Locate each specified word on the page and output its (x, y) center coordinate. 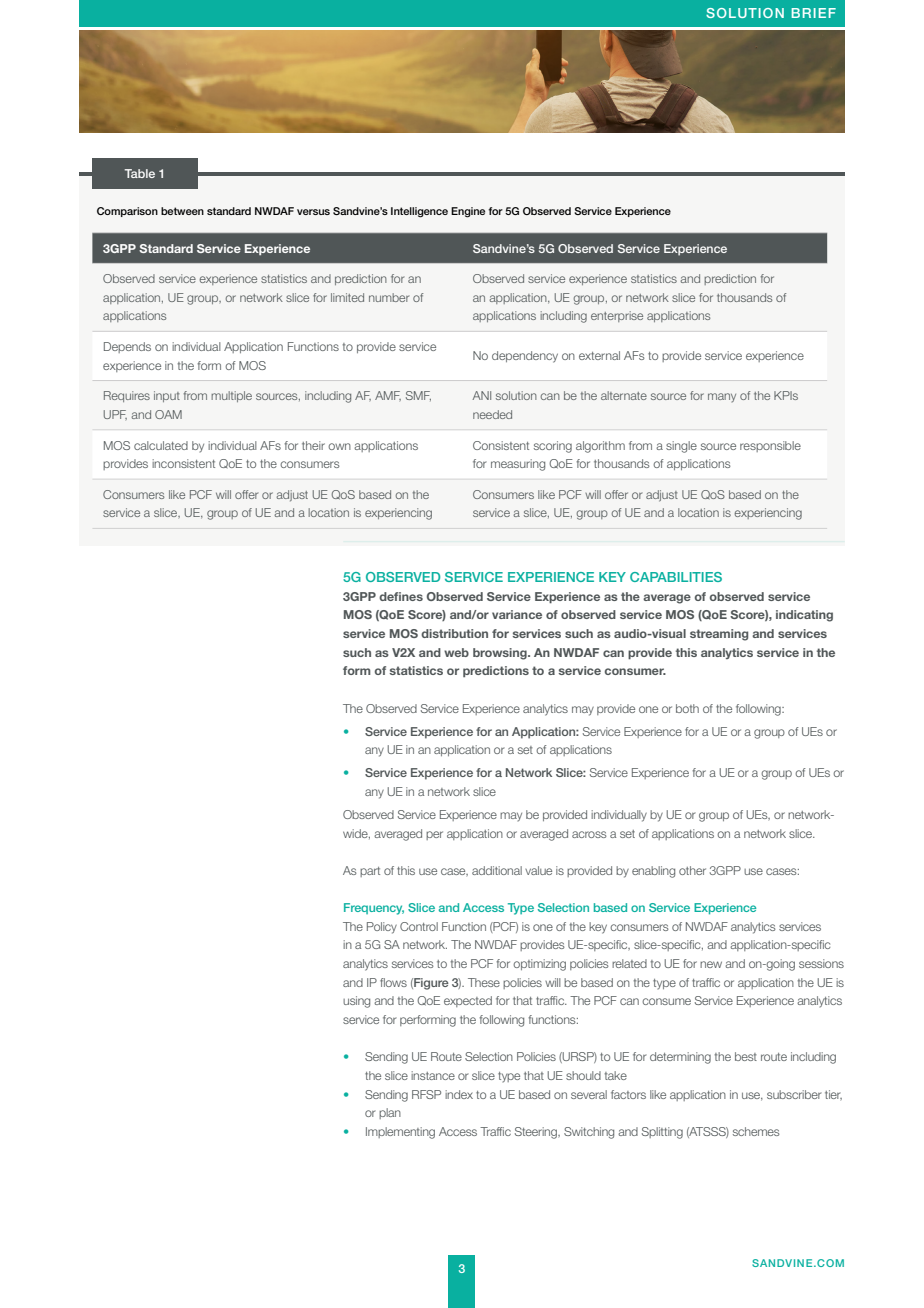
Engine (468, 212)
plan (390, 1113)
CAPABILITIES (676, 577)
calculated (161, 445)
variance (517, 614)
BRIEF (814, 13)
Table (140, 173)
